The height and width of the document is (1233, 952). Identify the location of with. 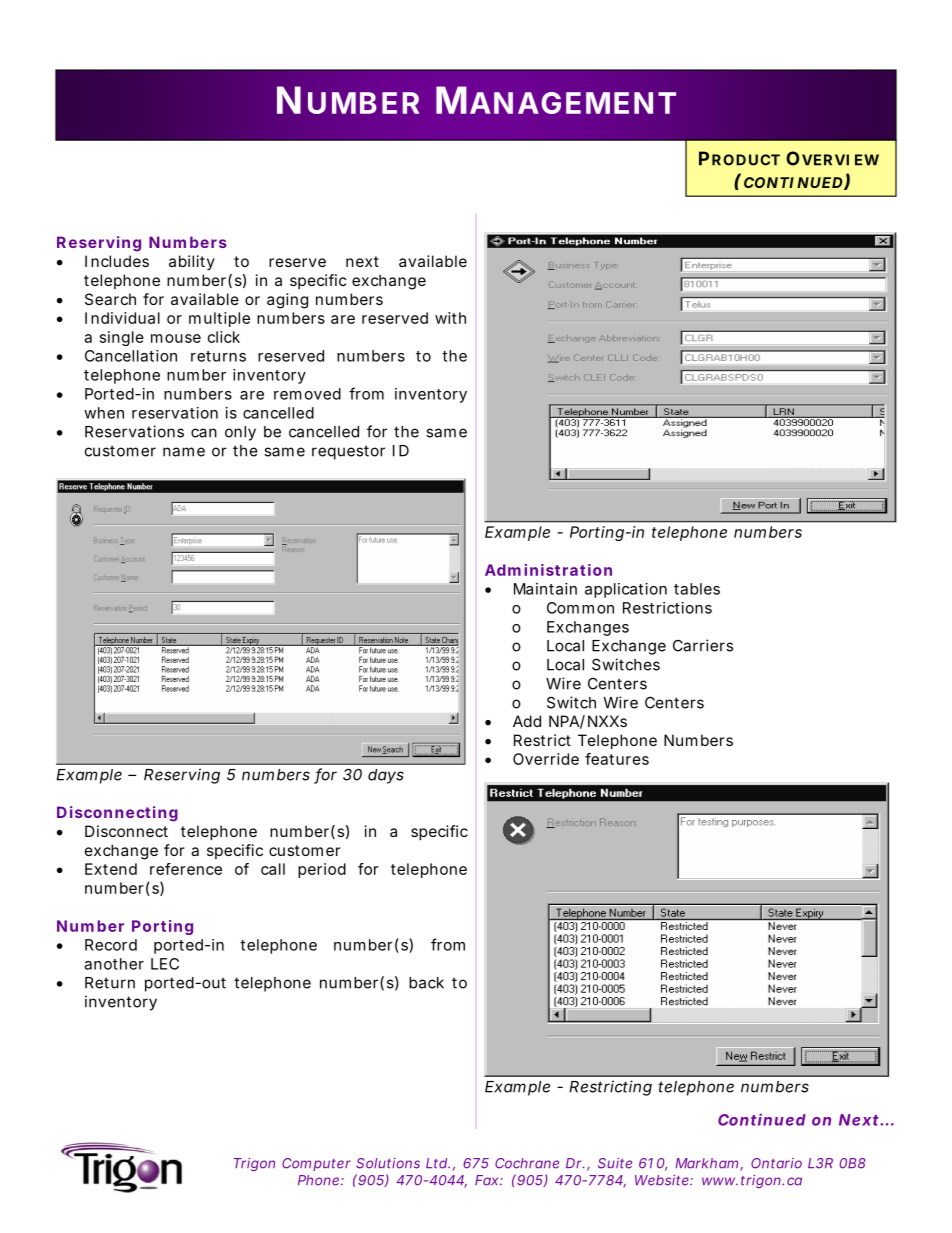
(450, 318).
